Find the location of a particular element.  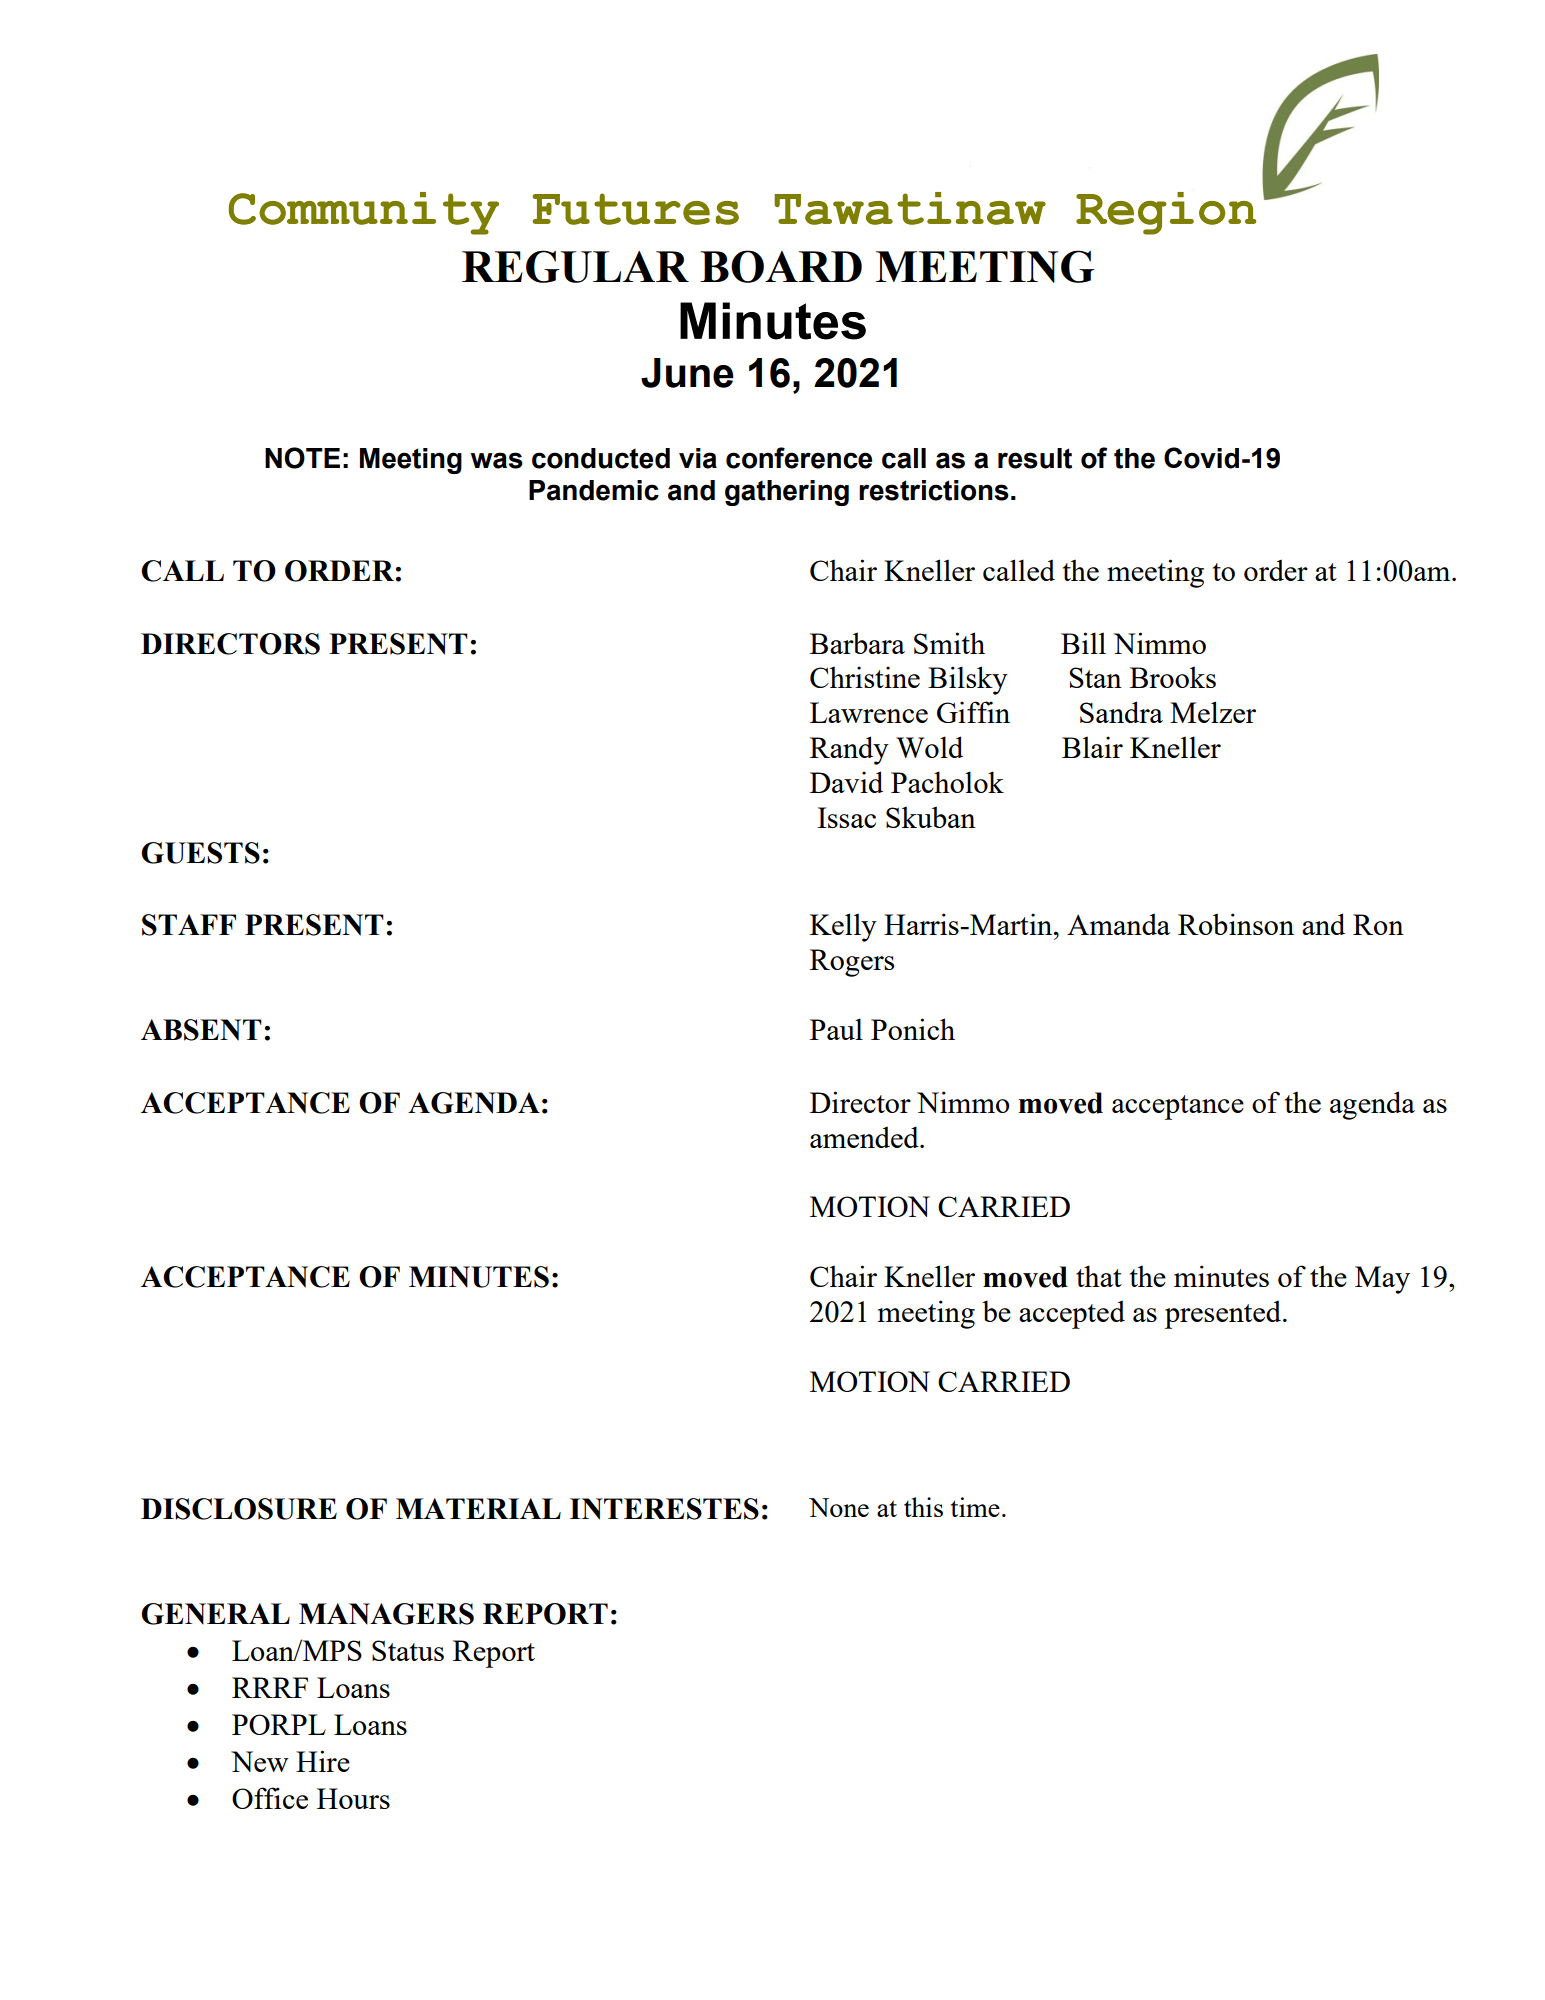

Region is located at coordinates (1166, 213).
